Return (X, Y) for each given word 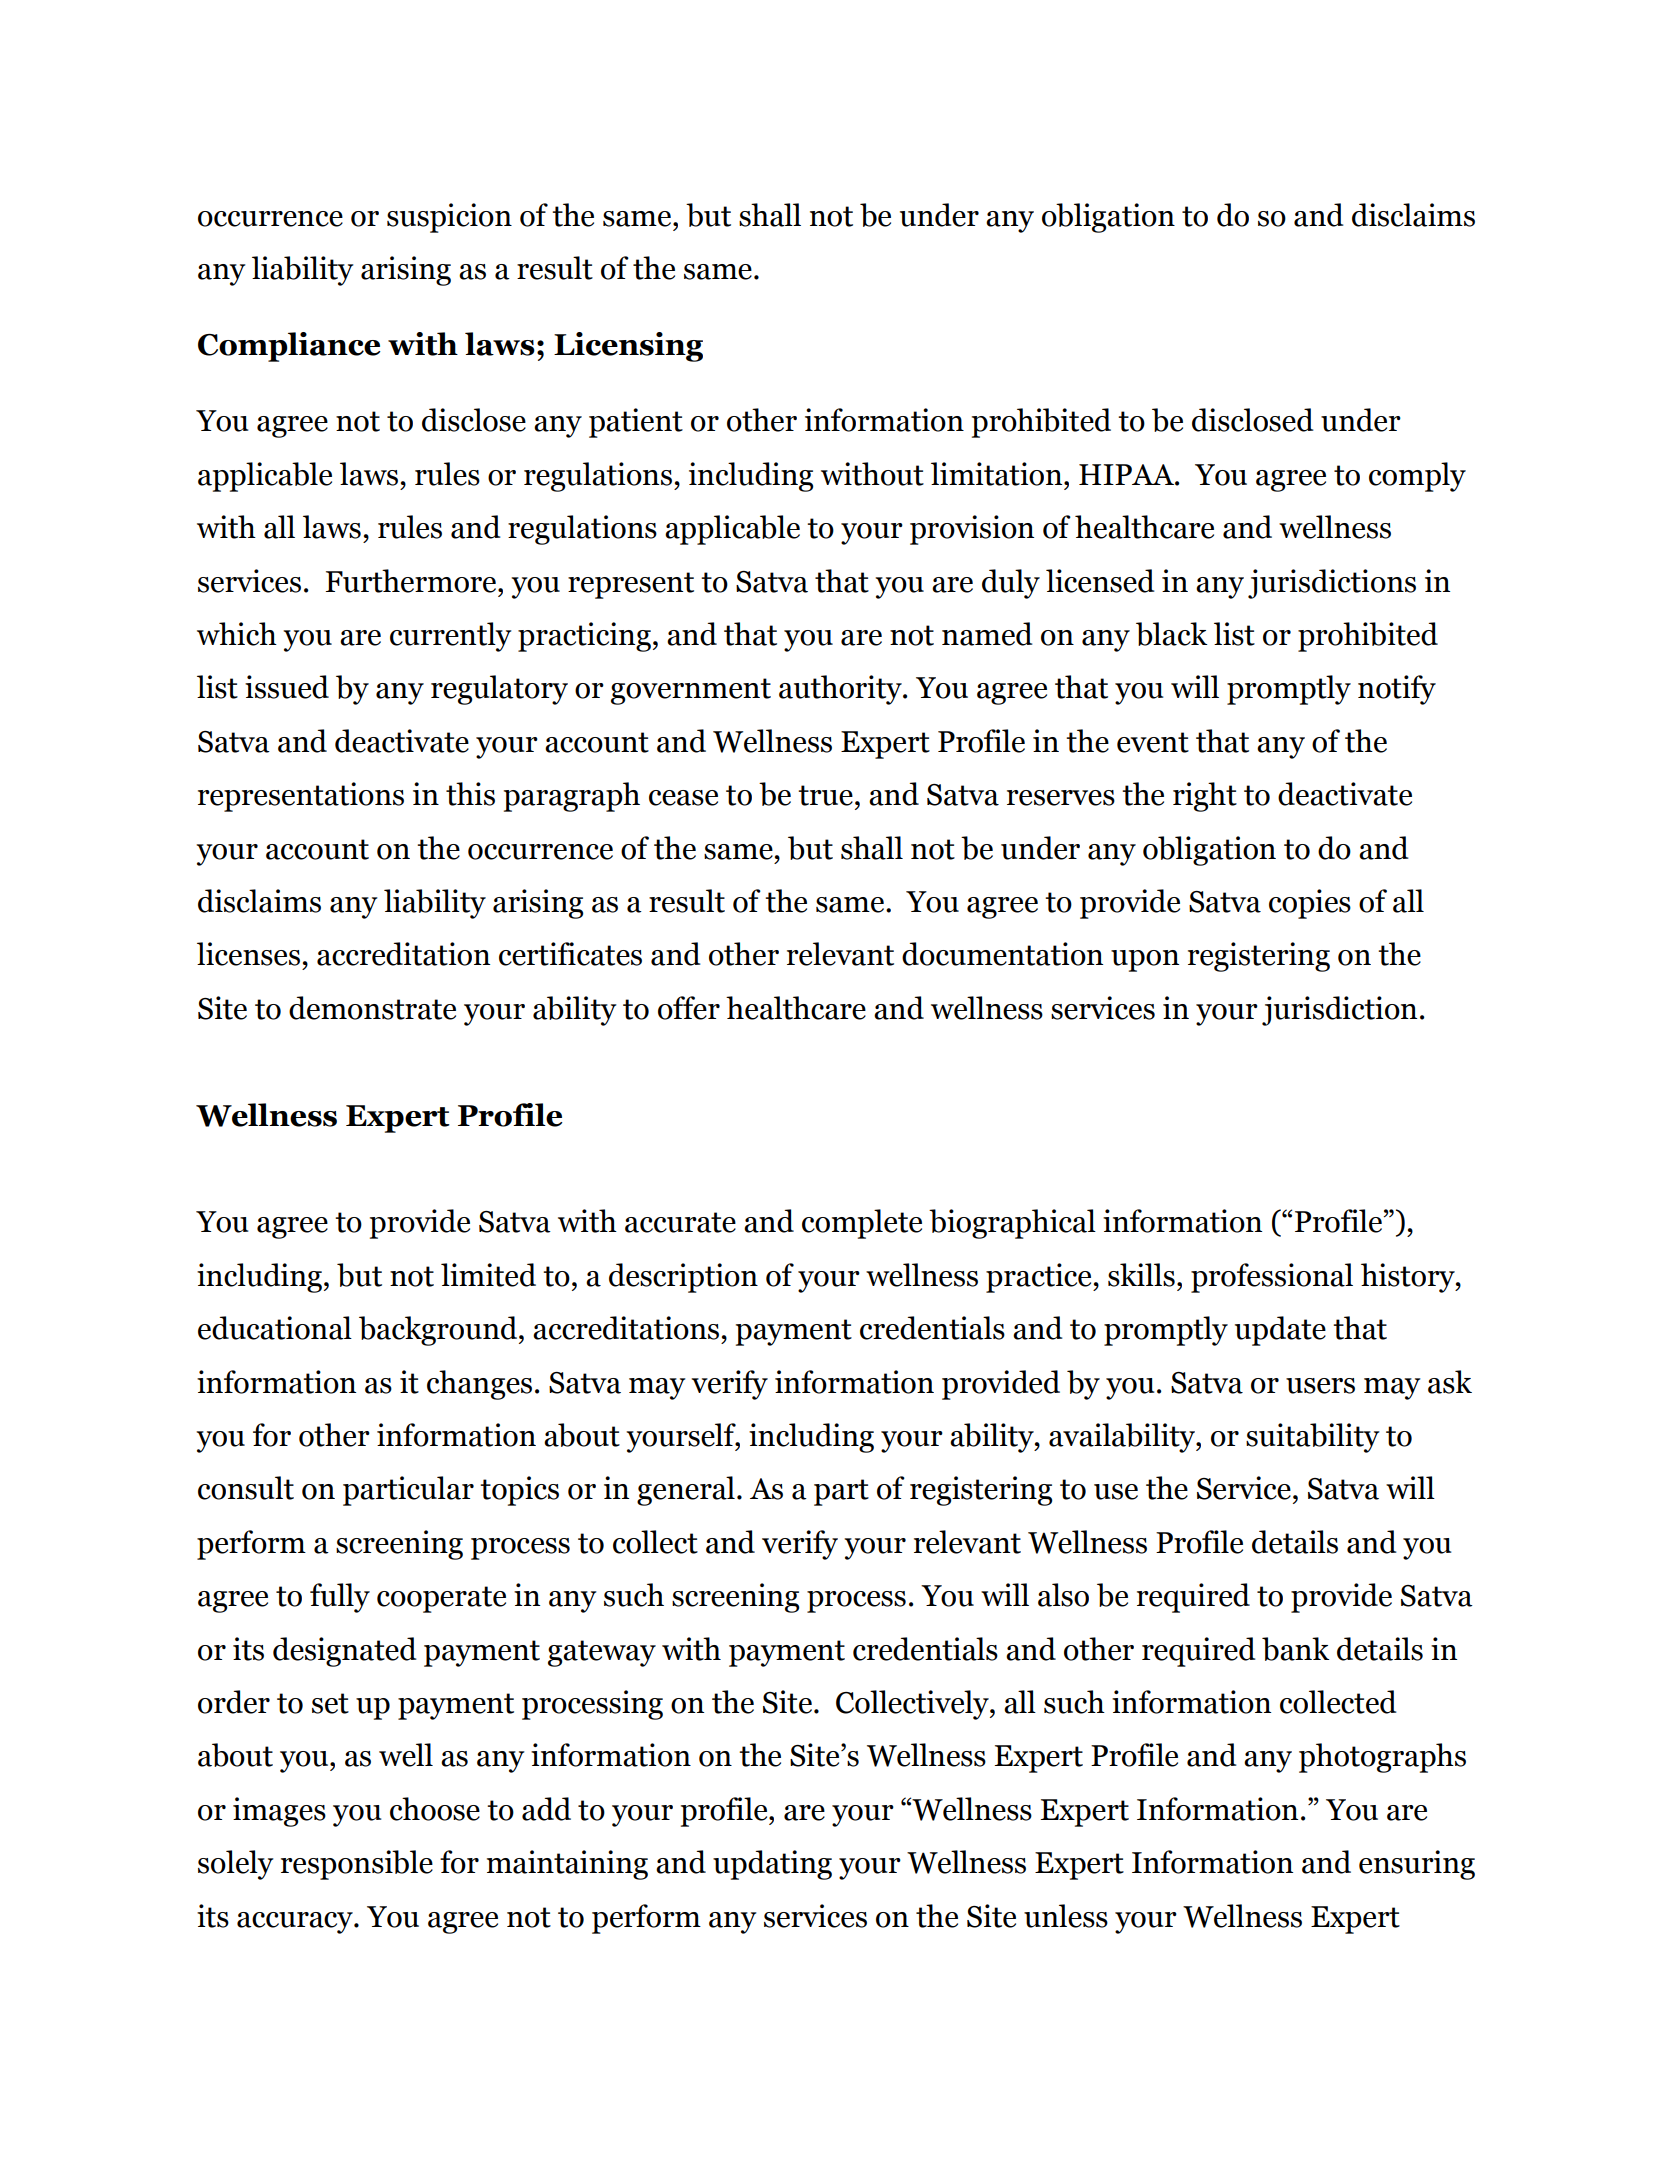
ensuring (1417, 1865)
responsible (357, 1865)
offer (689, 1008)
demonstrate (372, 1008)
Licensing (628, 347)
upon (1145, 961)
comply (1417, 477)
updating (772, 1865)
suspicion (449, 218)
